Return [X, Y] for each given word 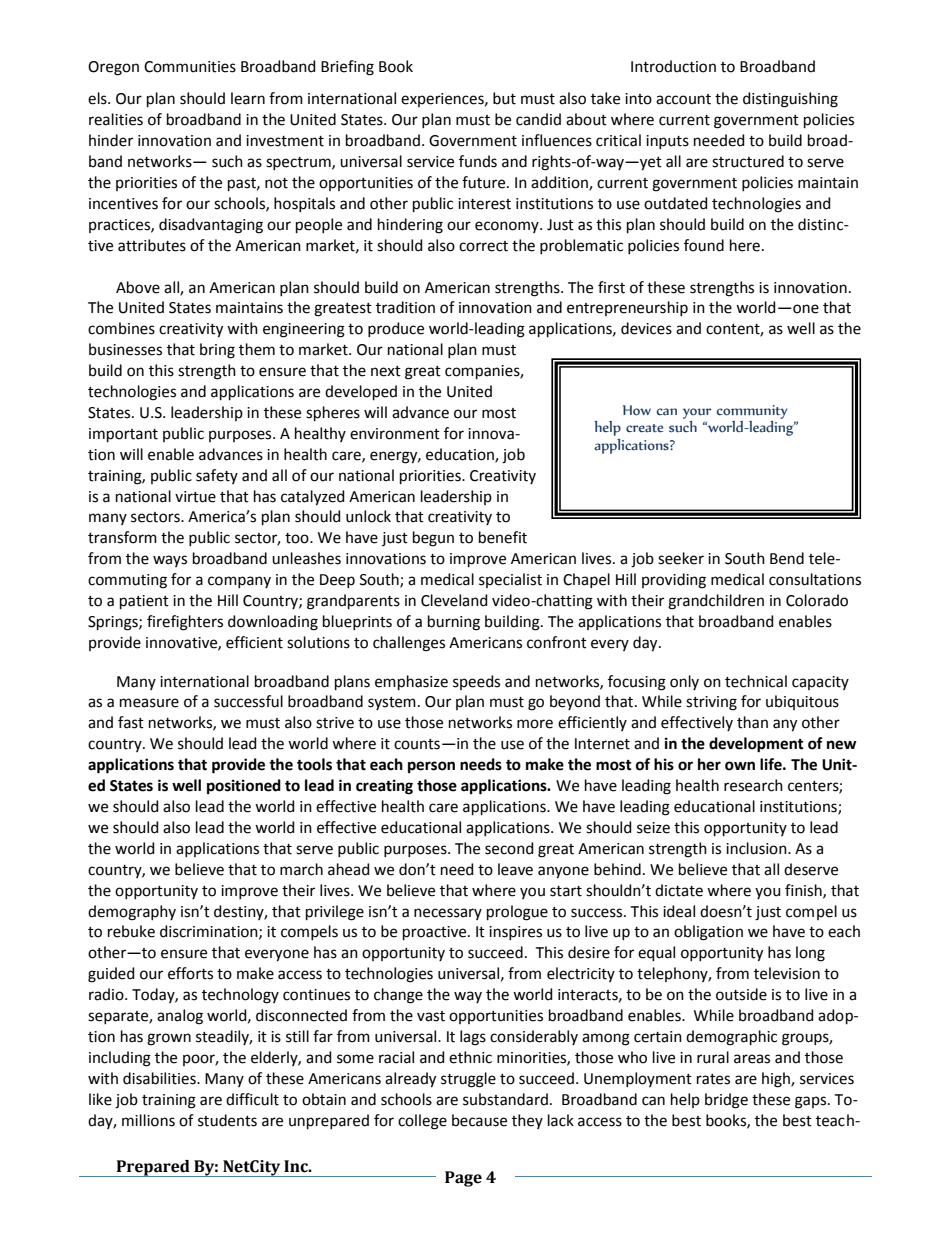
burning [454, 623]
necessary [448, 914]
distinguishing [790, 100]
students [227, 1120]
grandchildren [716, 602]
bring [217, 351]
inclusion [757, 848]
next [386, 371]
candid [538, 119]
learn [248, 98]
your [697, 413]
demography [132, 913]
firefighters [185, 623]
